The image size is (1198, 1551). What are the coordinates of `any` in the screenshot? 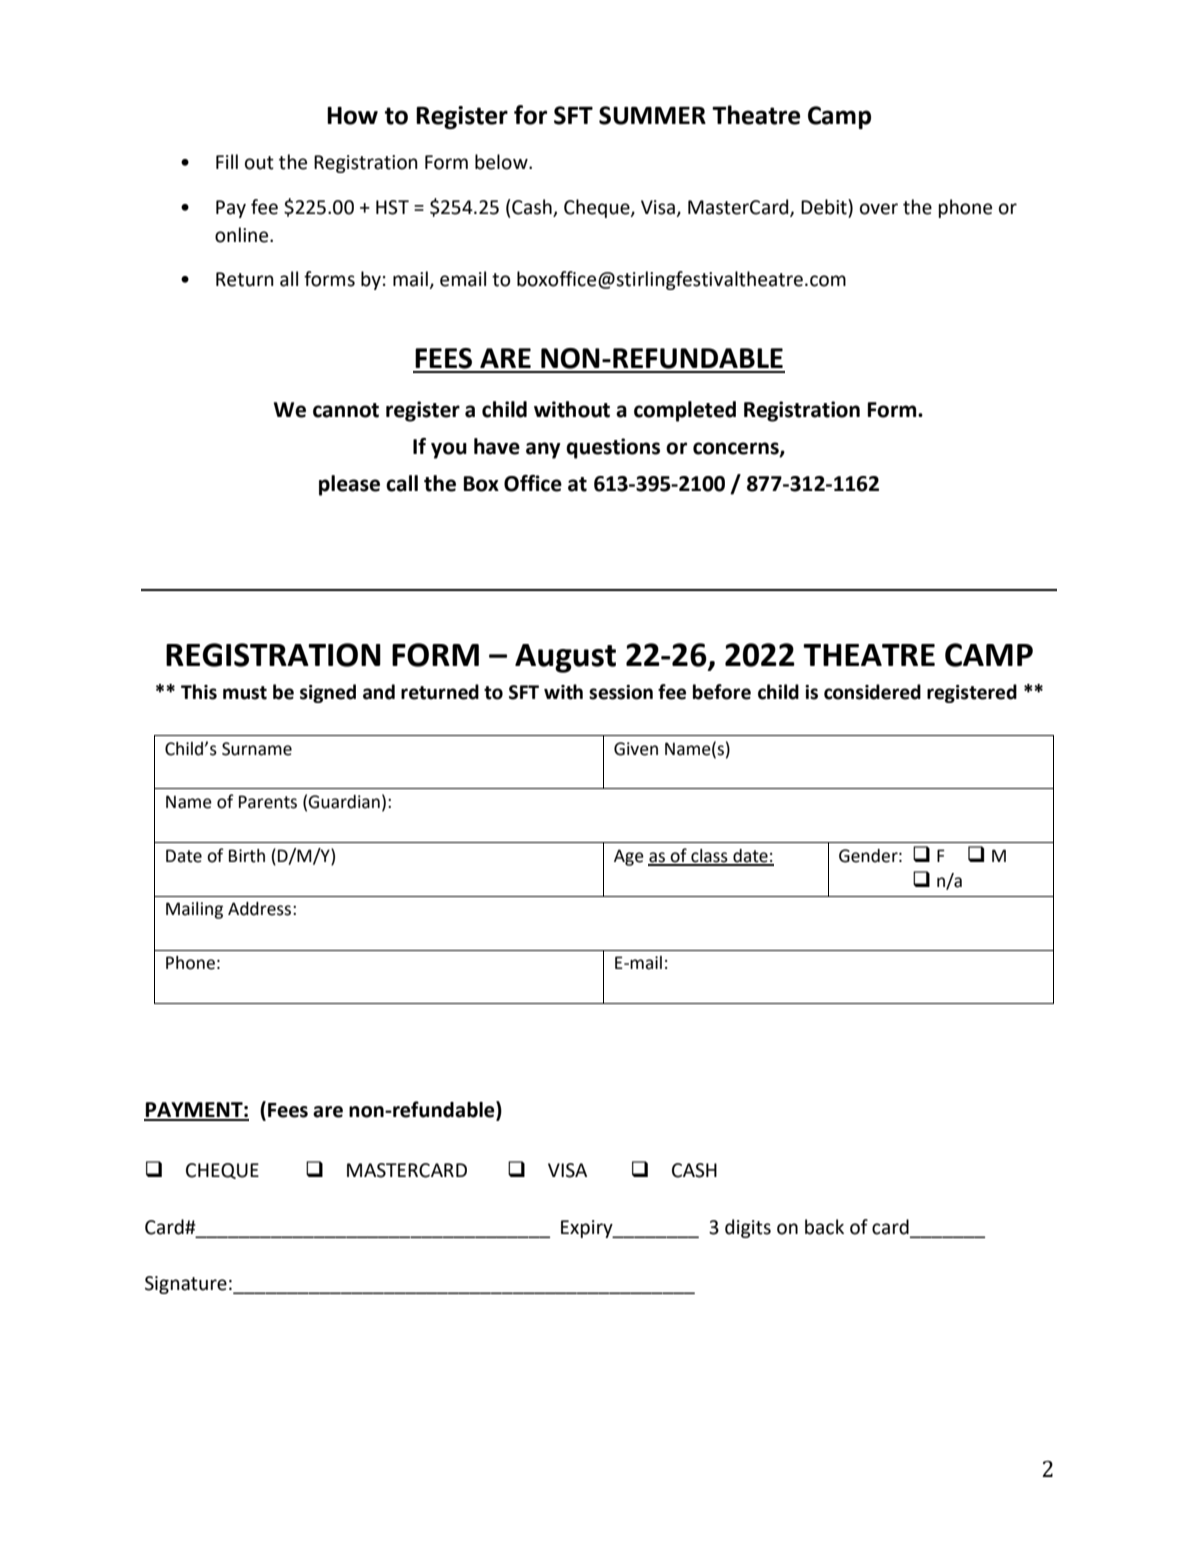 It's located at (543, 450).
